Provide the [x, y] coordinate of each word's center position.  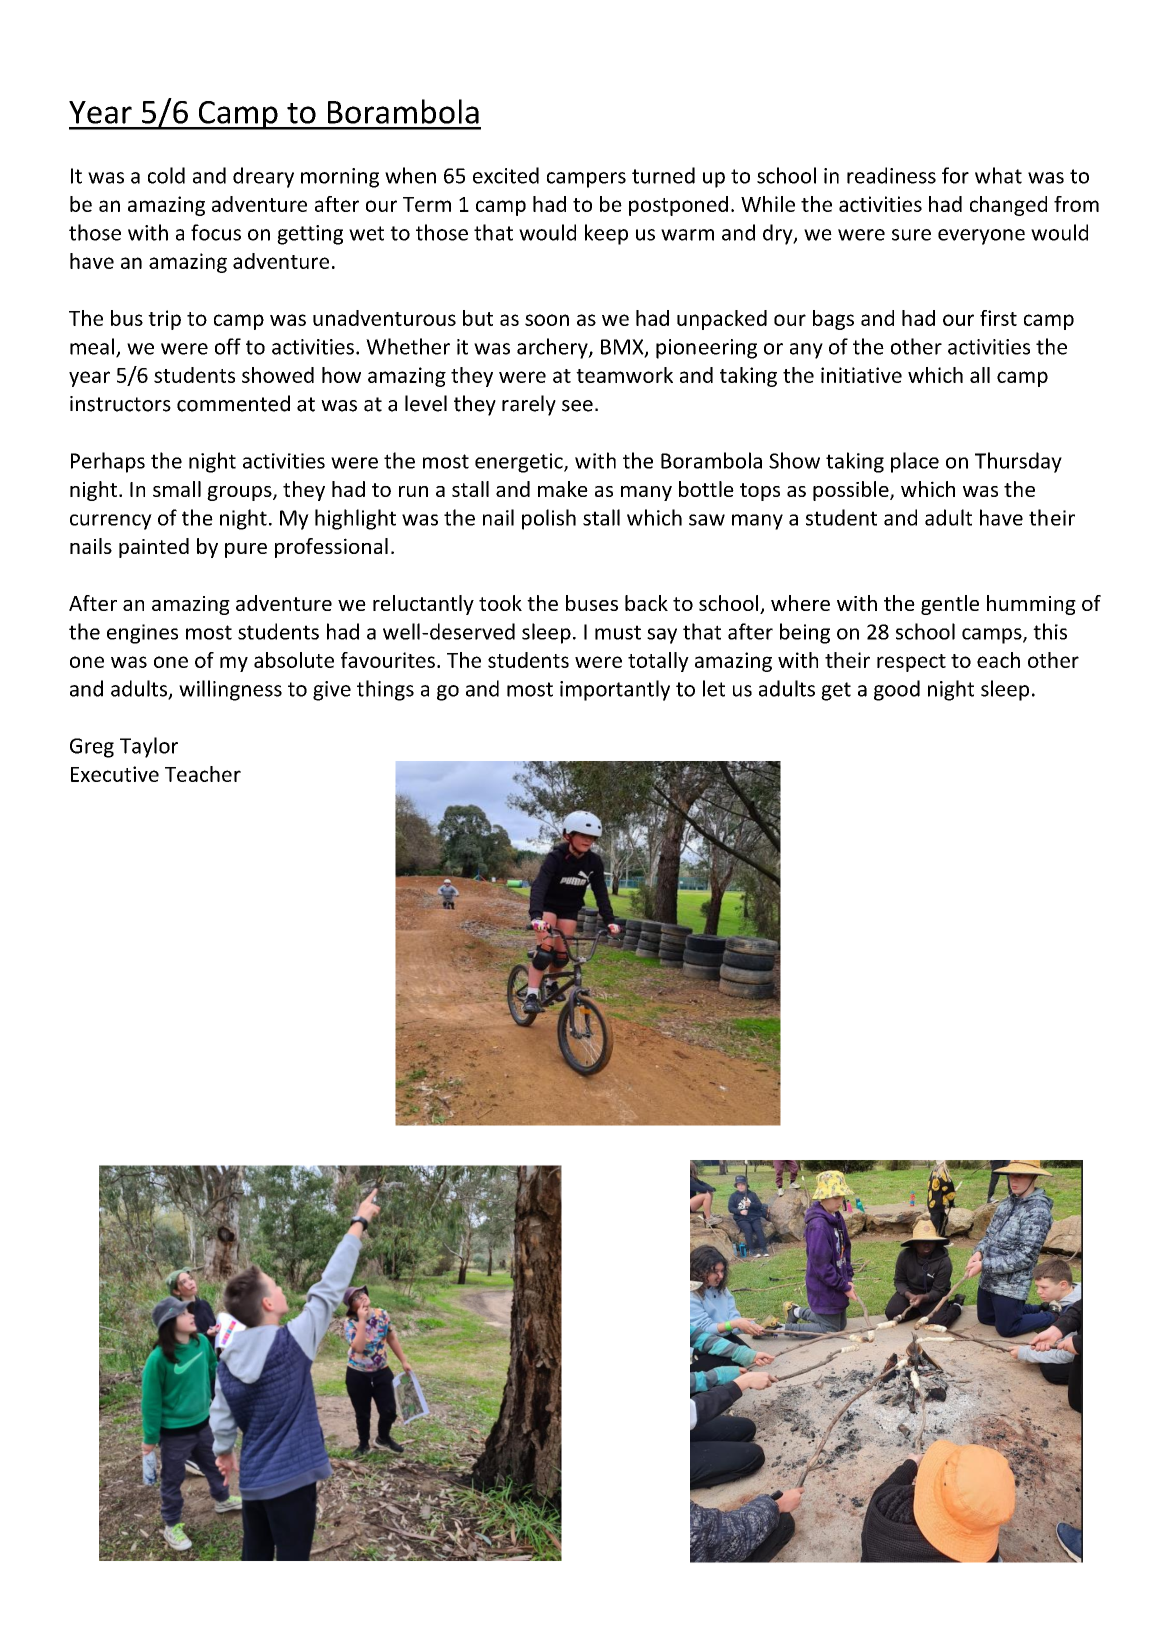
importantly [615, 690]
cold [166, 175]
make [563, 489]
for [955, 175]
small [177, 489]
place [915, 462]
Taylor [149, 747]
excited [506, 175]
